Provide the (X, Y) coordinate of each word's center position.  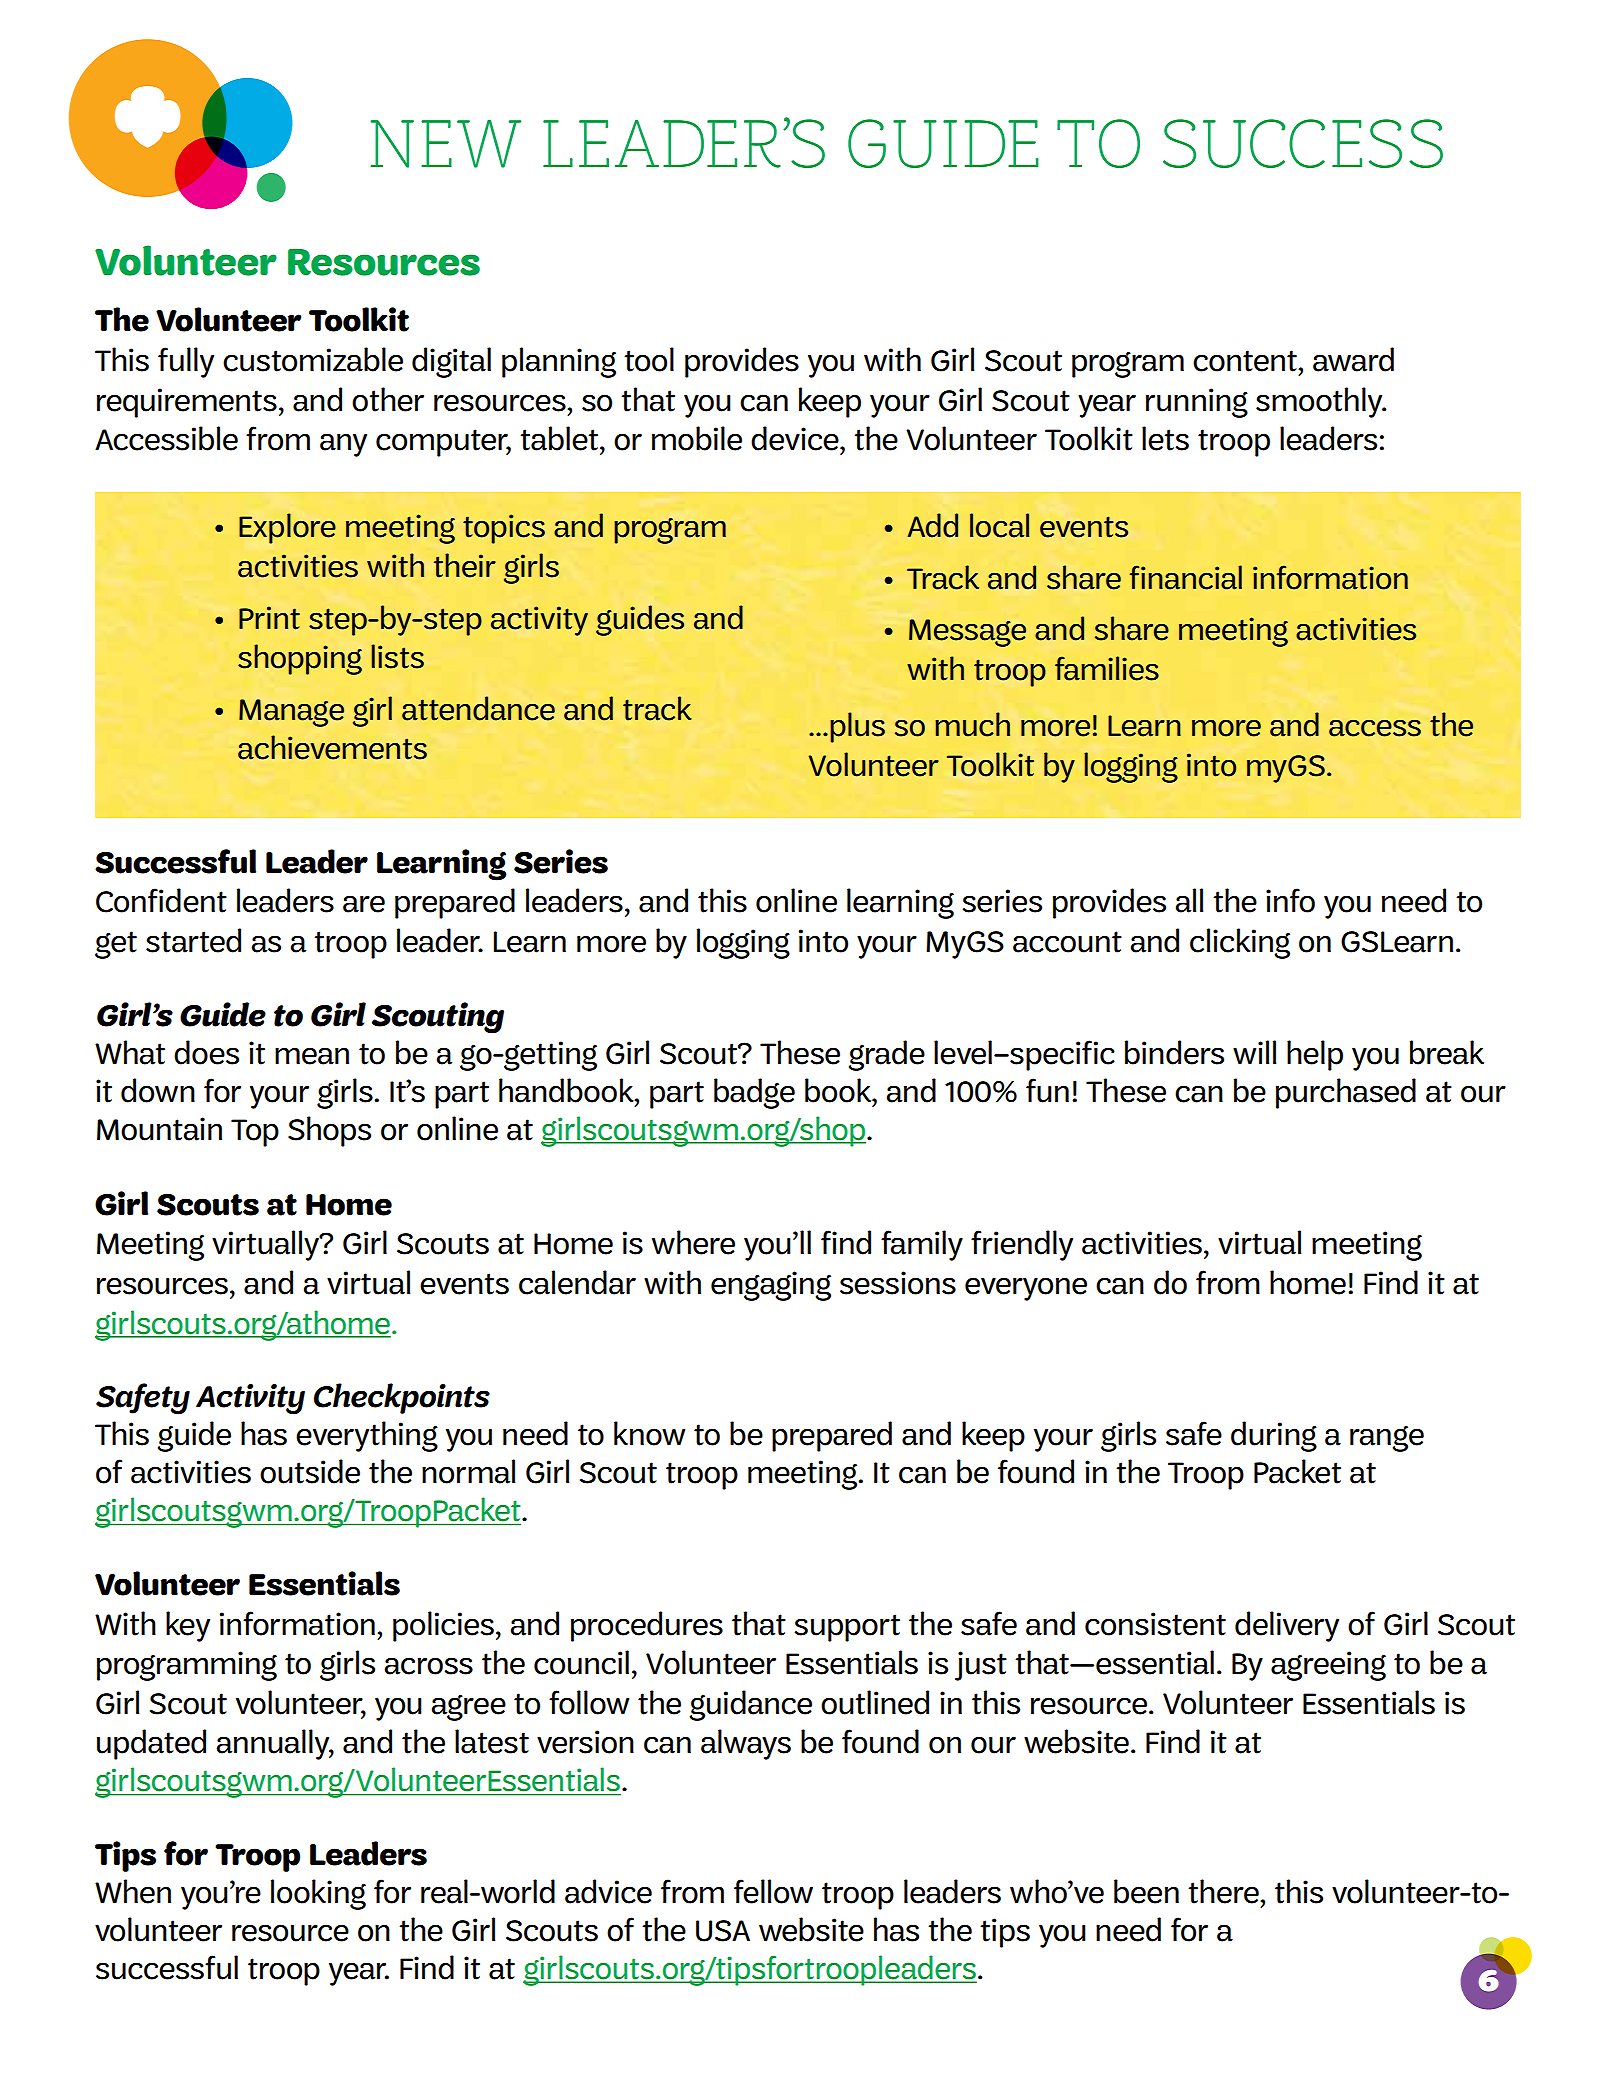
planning (559, 362)
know (650, 1433)
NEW (446, 144)
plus (857, 727)
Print (269, 618)
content (1246, 361)
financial (1186, 577)
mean (312, 1056)
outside (310, 1471)
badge (754, 1093)
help (1315, 1055)
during (1274, 1436)
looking (318, 1894)
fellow (773, 1891)
